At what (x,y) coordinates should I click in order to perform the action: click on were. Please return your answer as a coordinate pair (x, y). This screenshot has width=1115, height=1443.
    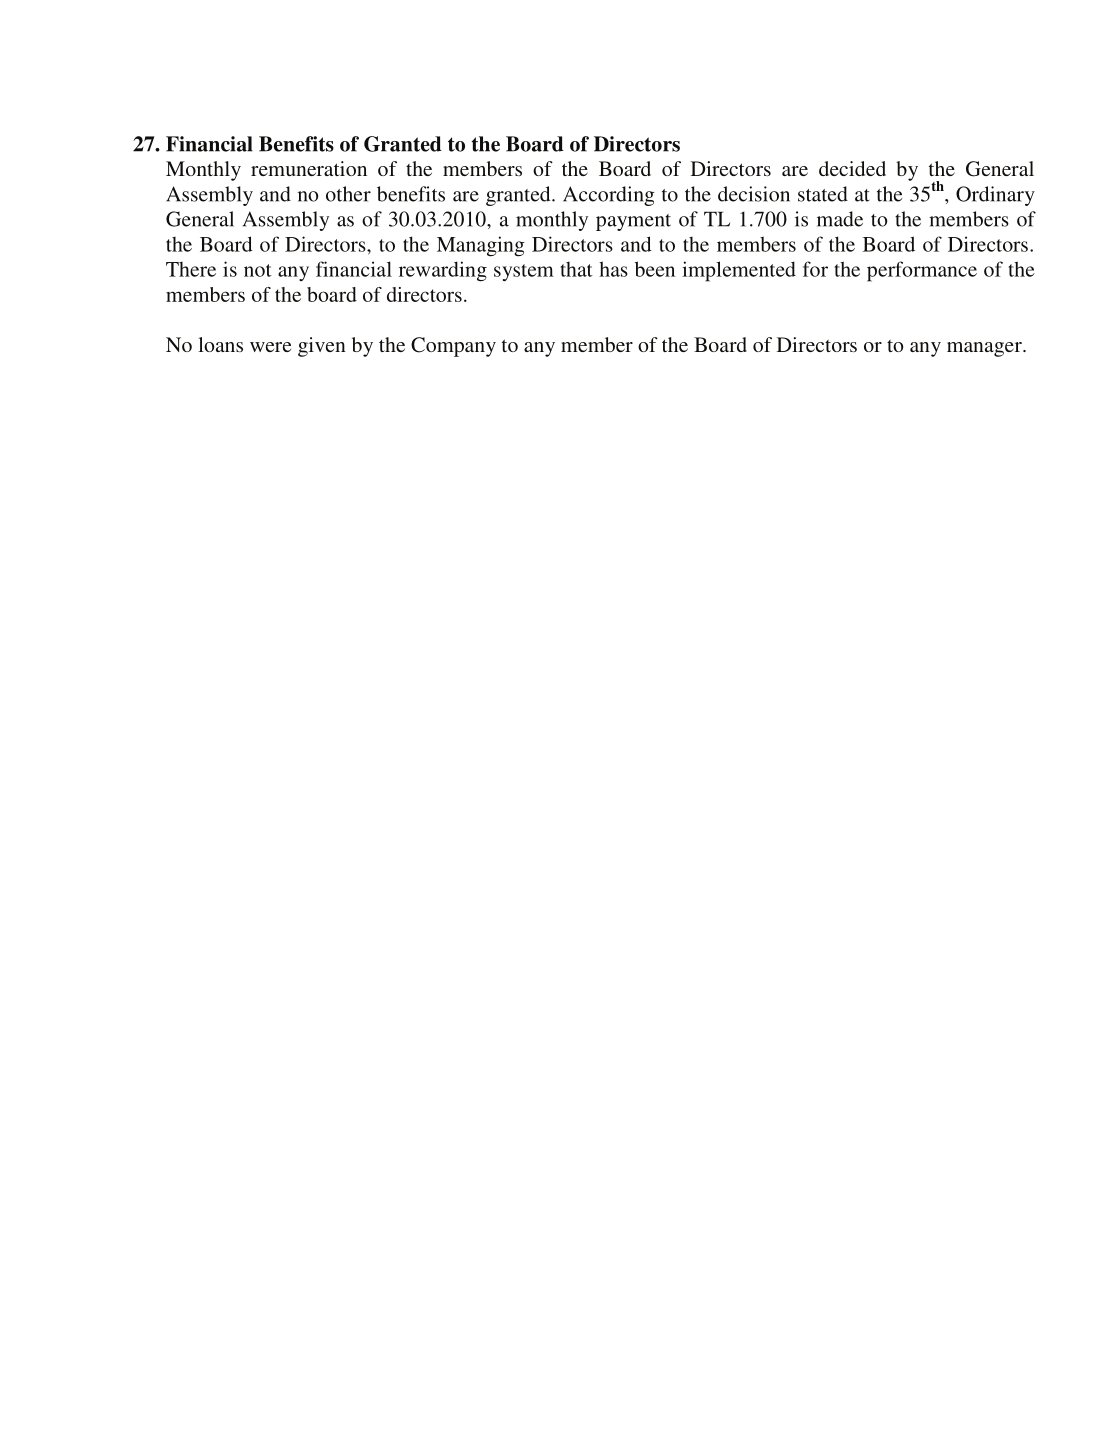
    Looking at the image, I should click on (271, 347).
